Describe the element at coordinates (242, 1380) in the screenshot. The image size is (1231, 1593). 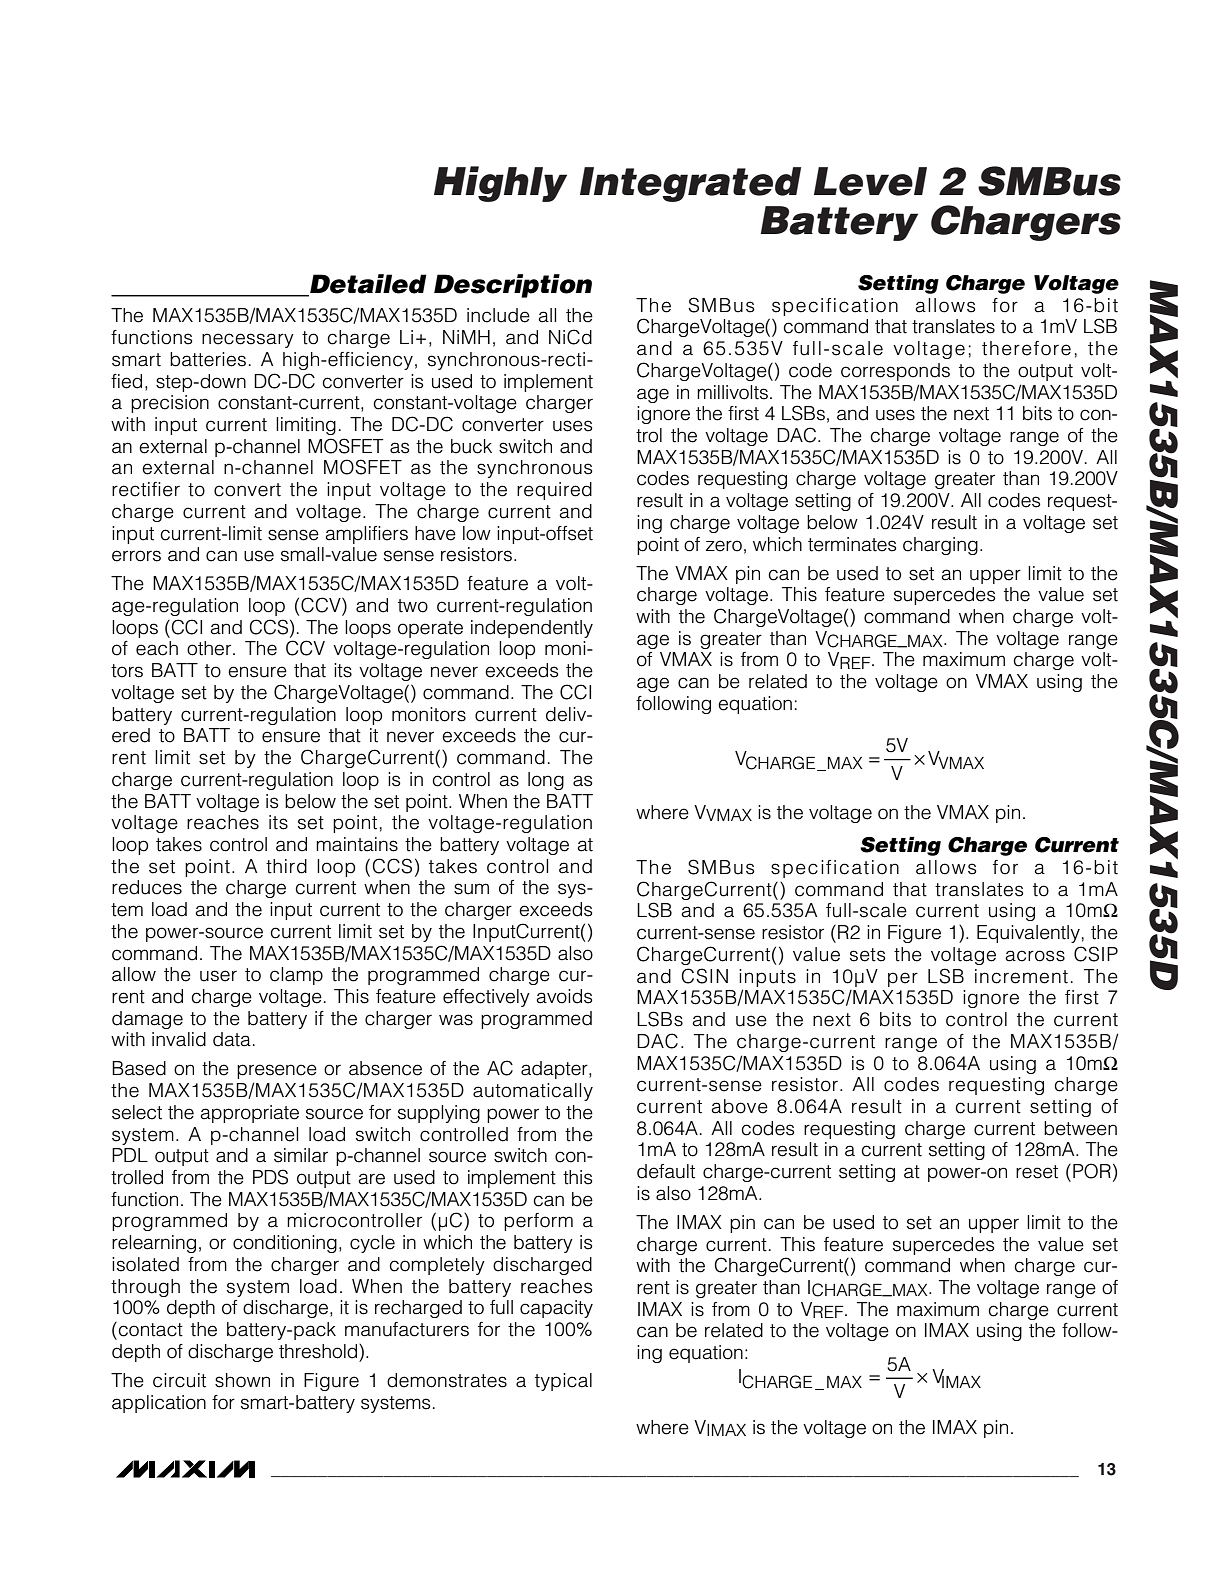
I see `shown` at that location.
